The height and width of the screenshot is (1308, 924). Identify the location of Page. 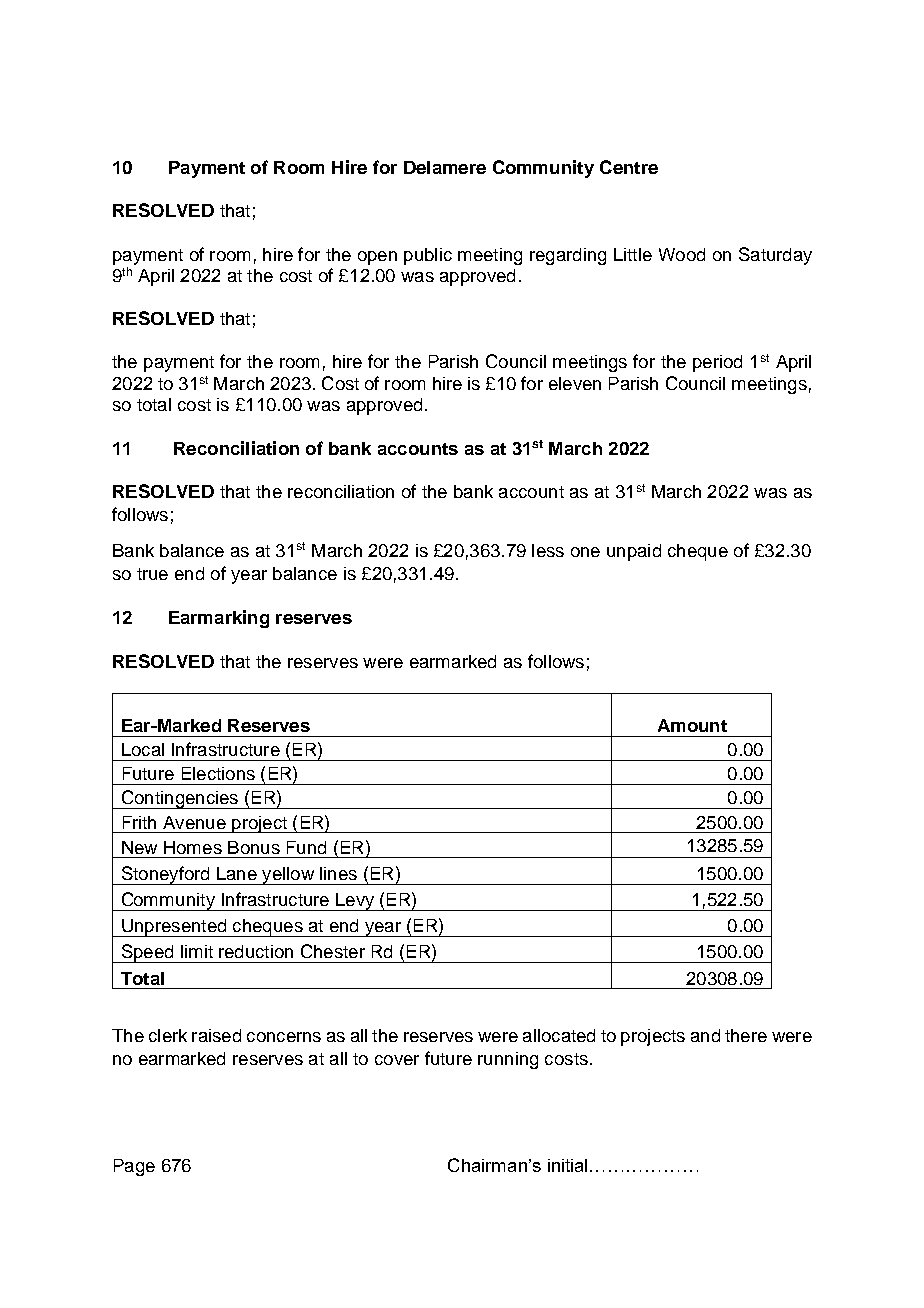
(134, 1167).
